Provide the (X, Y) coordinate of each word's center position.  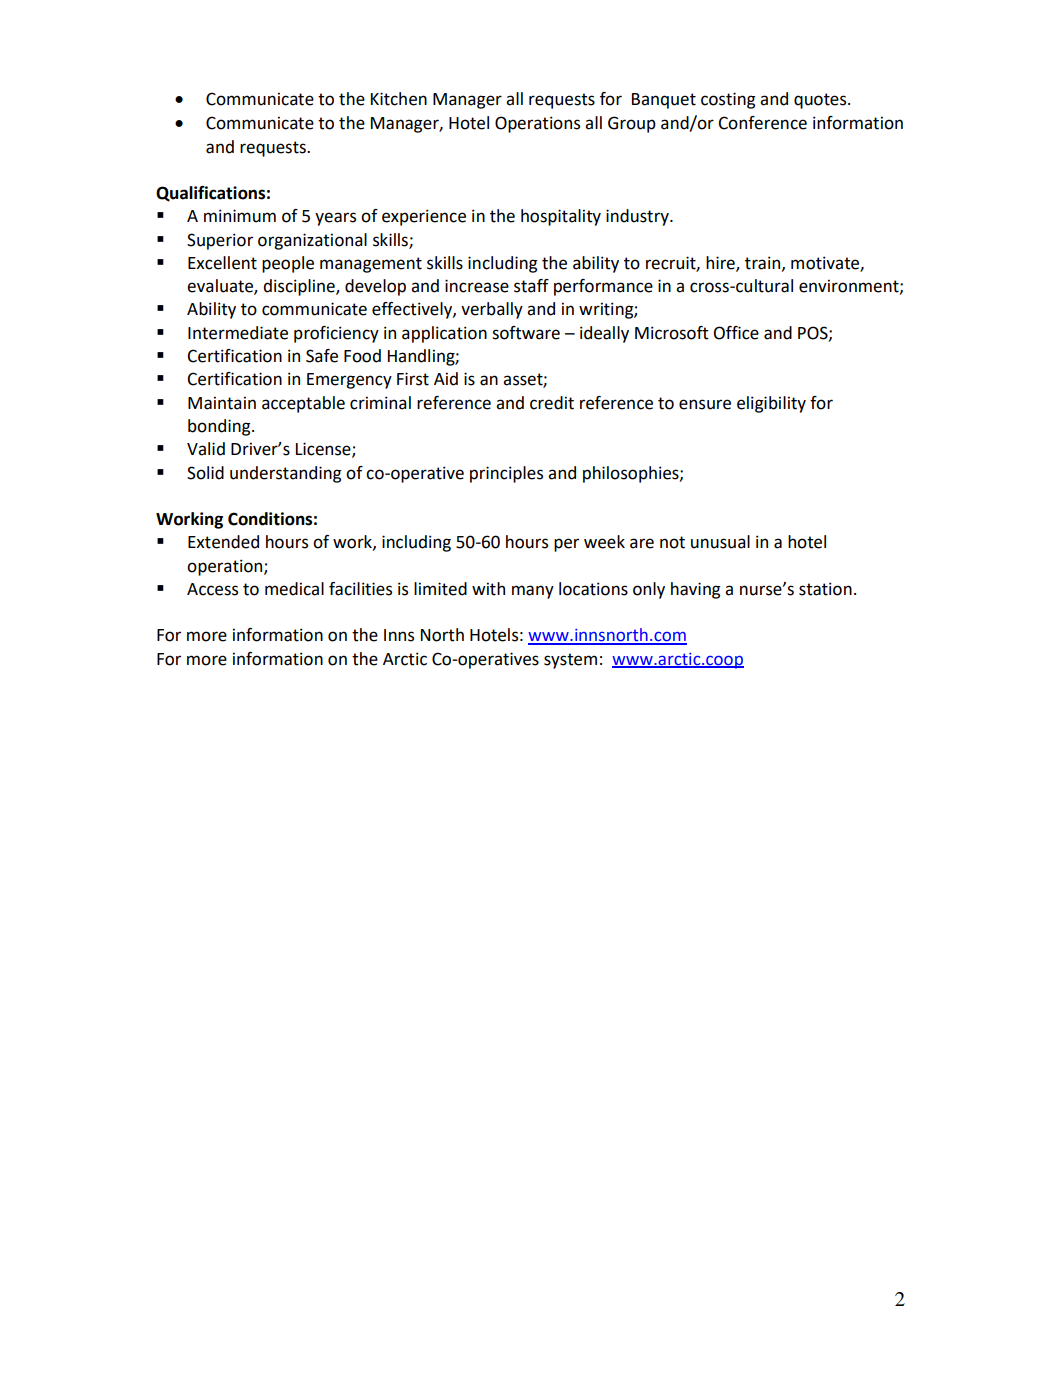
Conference (762, 123)
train (764, 263)
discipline (300, 287)
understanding (285, 474)
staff (531, 286)
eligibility (771, 404)
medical (294, 589)
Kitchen (399, 99)
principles (506, 474)
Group (632, 124)
